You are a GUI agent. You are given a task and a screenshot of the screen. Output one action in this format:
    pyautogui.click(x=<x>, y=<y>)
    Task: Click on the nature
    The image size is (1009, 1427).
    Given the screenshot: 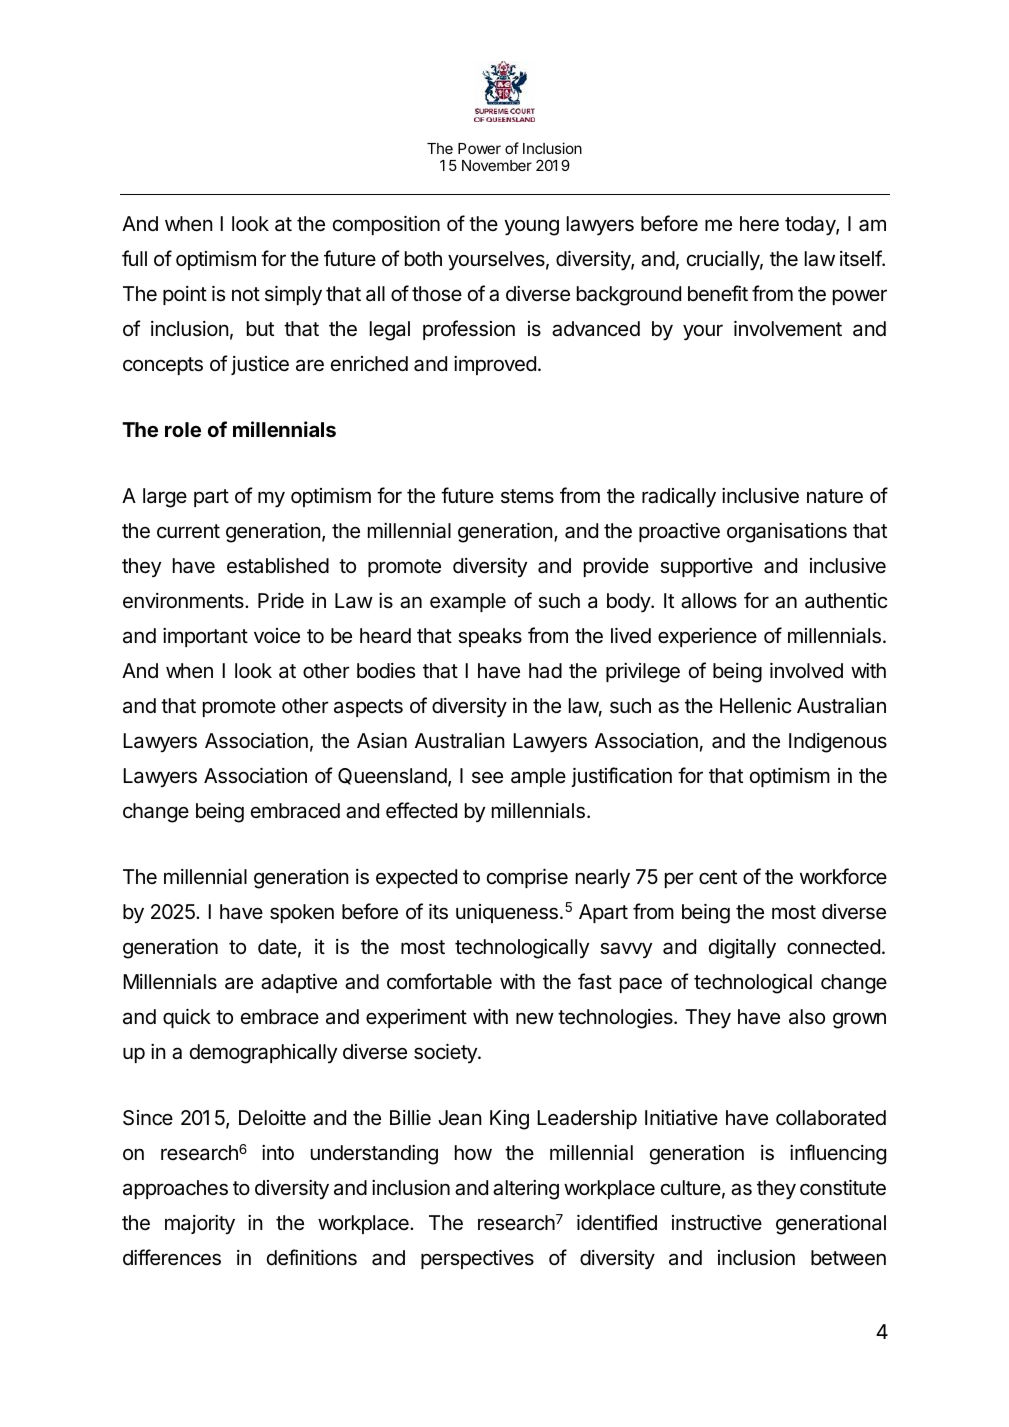 What is the action you would take?
    pyautogui.click(x=835, y=496)
